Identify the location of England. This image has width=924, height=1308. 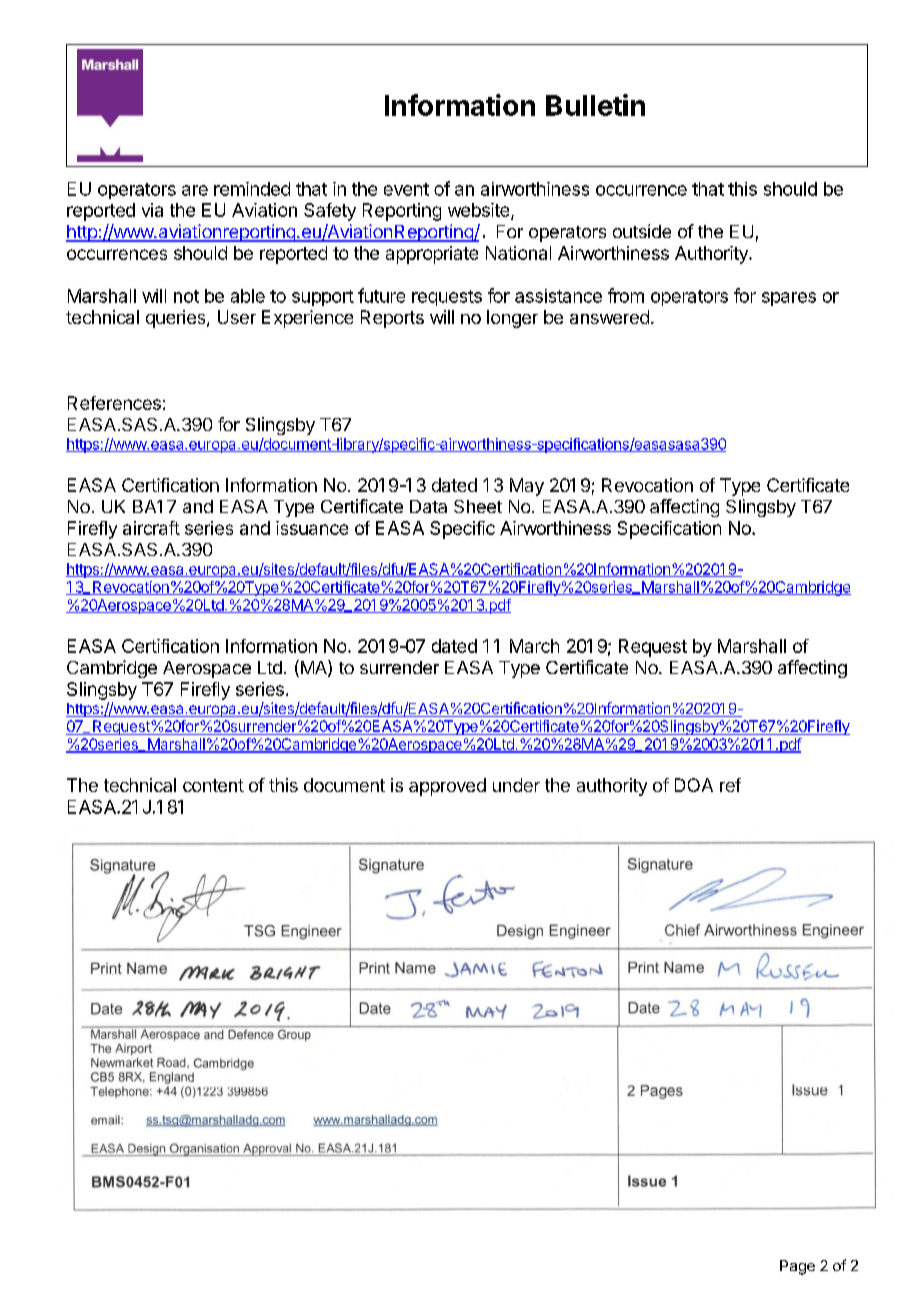
(174, 1074).
